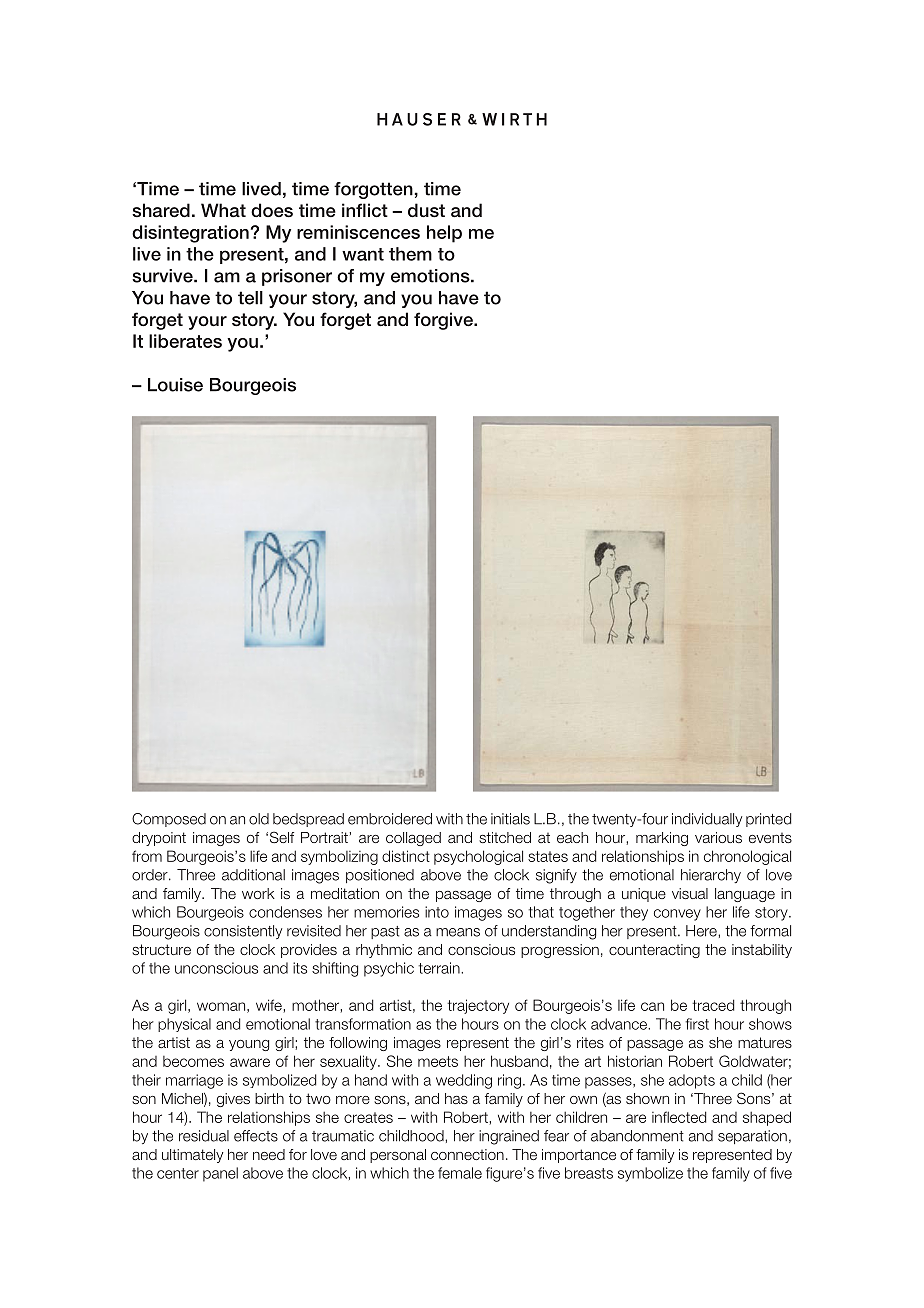 This image has height=1308, width=924. What do you see at coordinates (679, 1117) in the image?
I see `inflected` at bounding box center [679, 1117].
